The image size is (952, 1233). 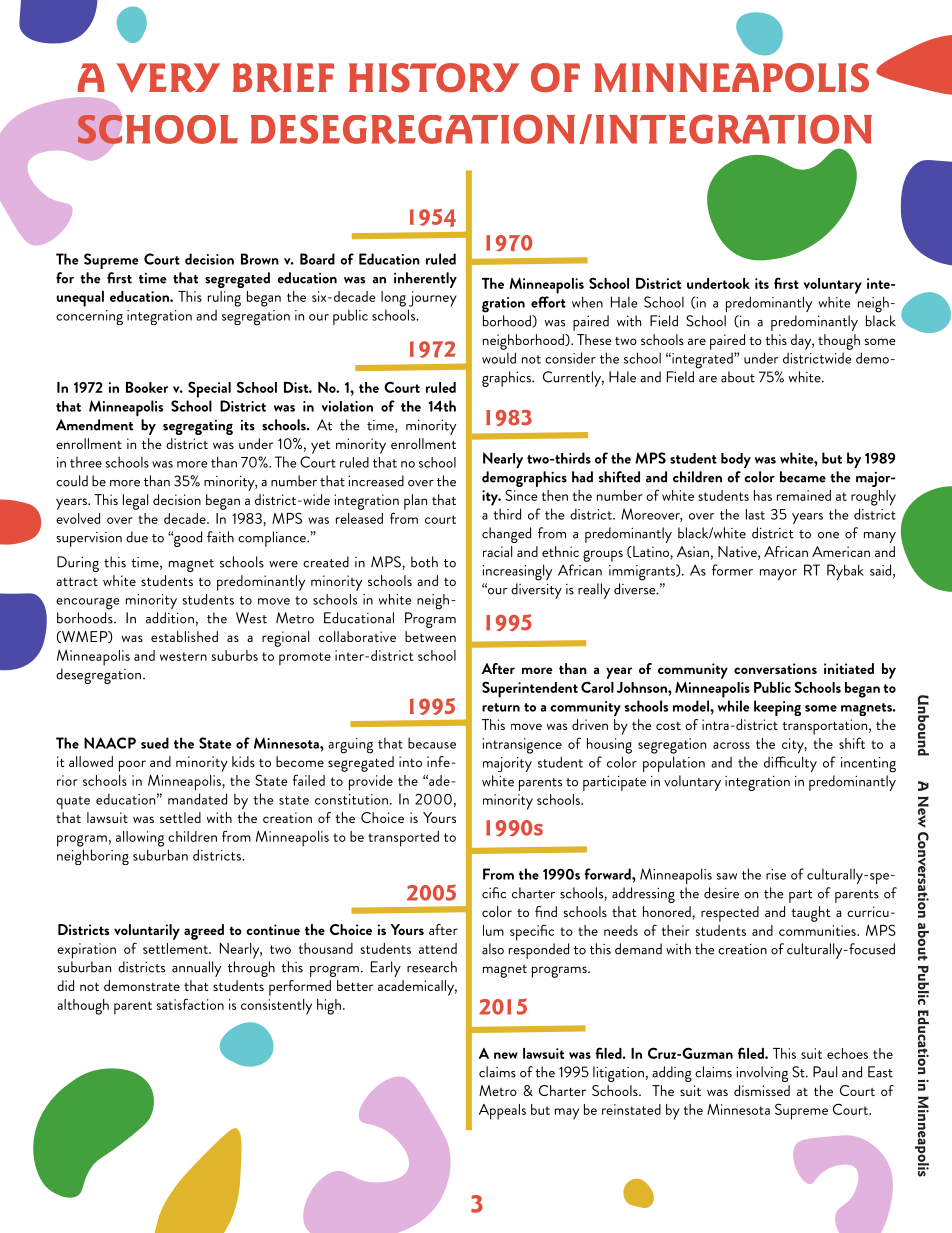 What do you see at coordinates (168, 78) in the screenshot?
I see `VERY` at bounding box center [168, 78].
